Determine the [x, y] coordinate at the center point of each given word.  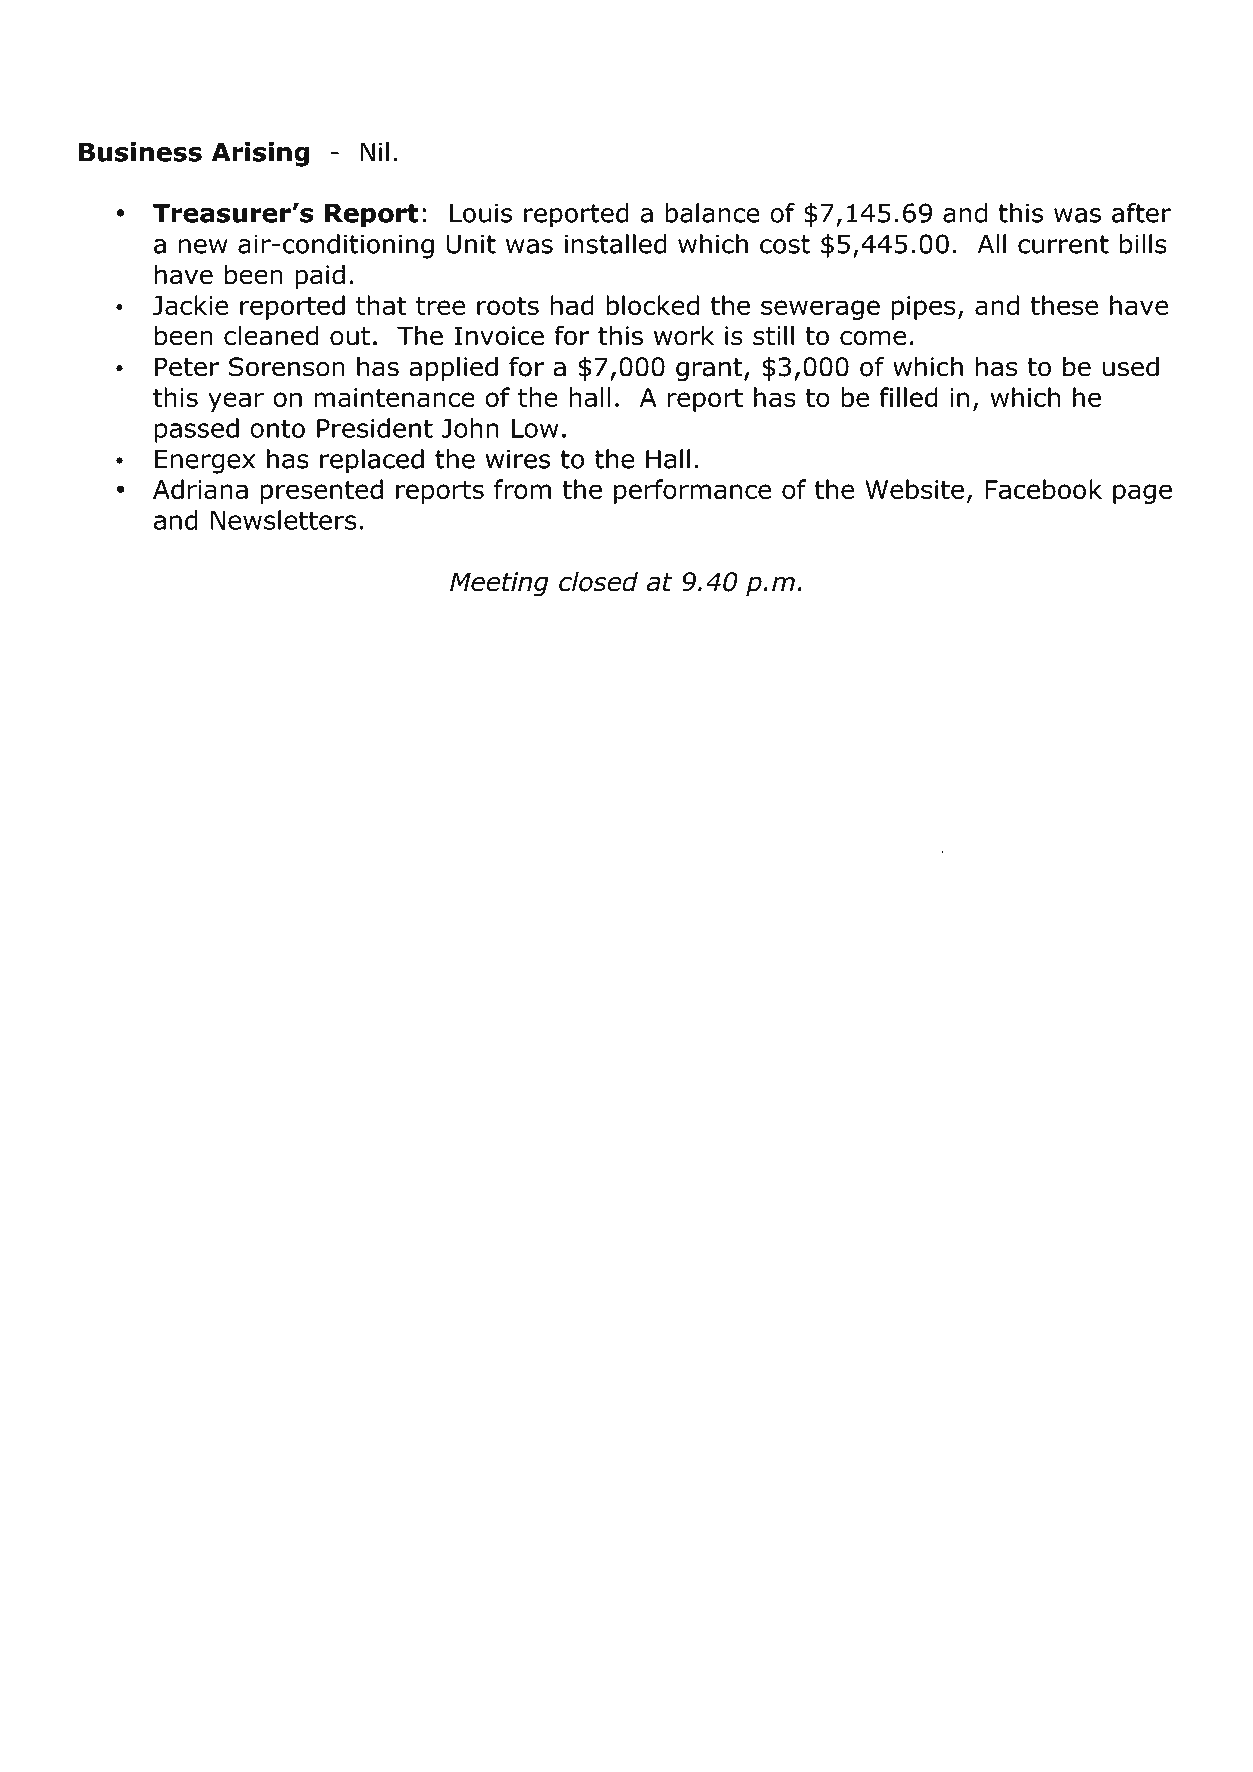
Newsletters [283, 520]
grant [710, 370]
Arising [260, 154]
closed [598, 581]
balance [712, 213]
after [1141, 213]
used [1131, 366]
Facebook [1043, 490]
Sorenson [287, 367]
